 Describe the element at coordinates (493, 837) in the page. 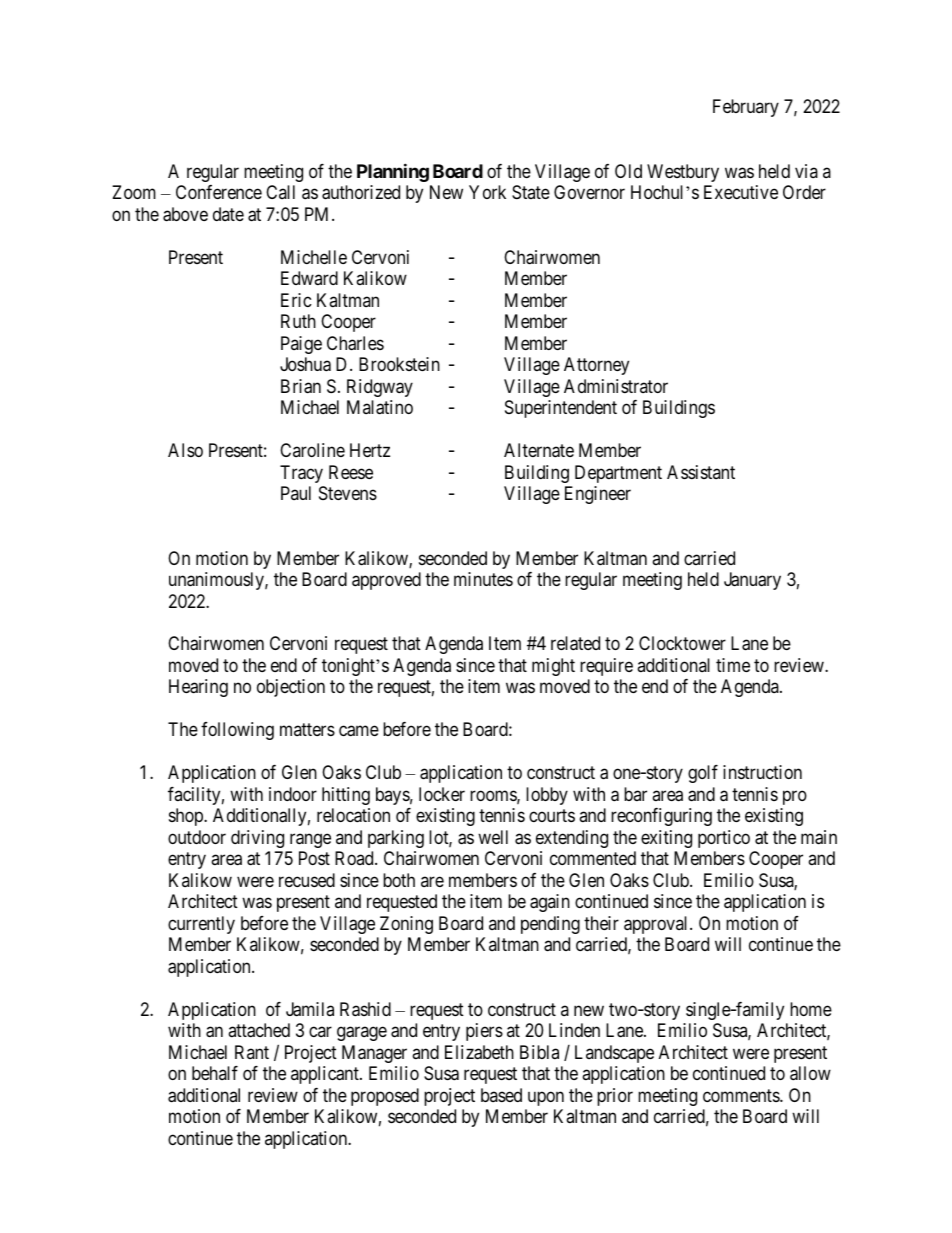

I see `well` at that location.
